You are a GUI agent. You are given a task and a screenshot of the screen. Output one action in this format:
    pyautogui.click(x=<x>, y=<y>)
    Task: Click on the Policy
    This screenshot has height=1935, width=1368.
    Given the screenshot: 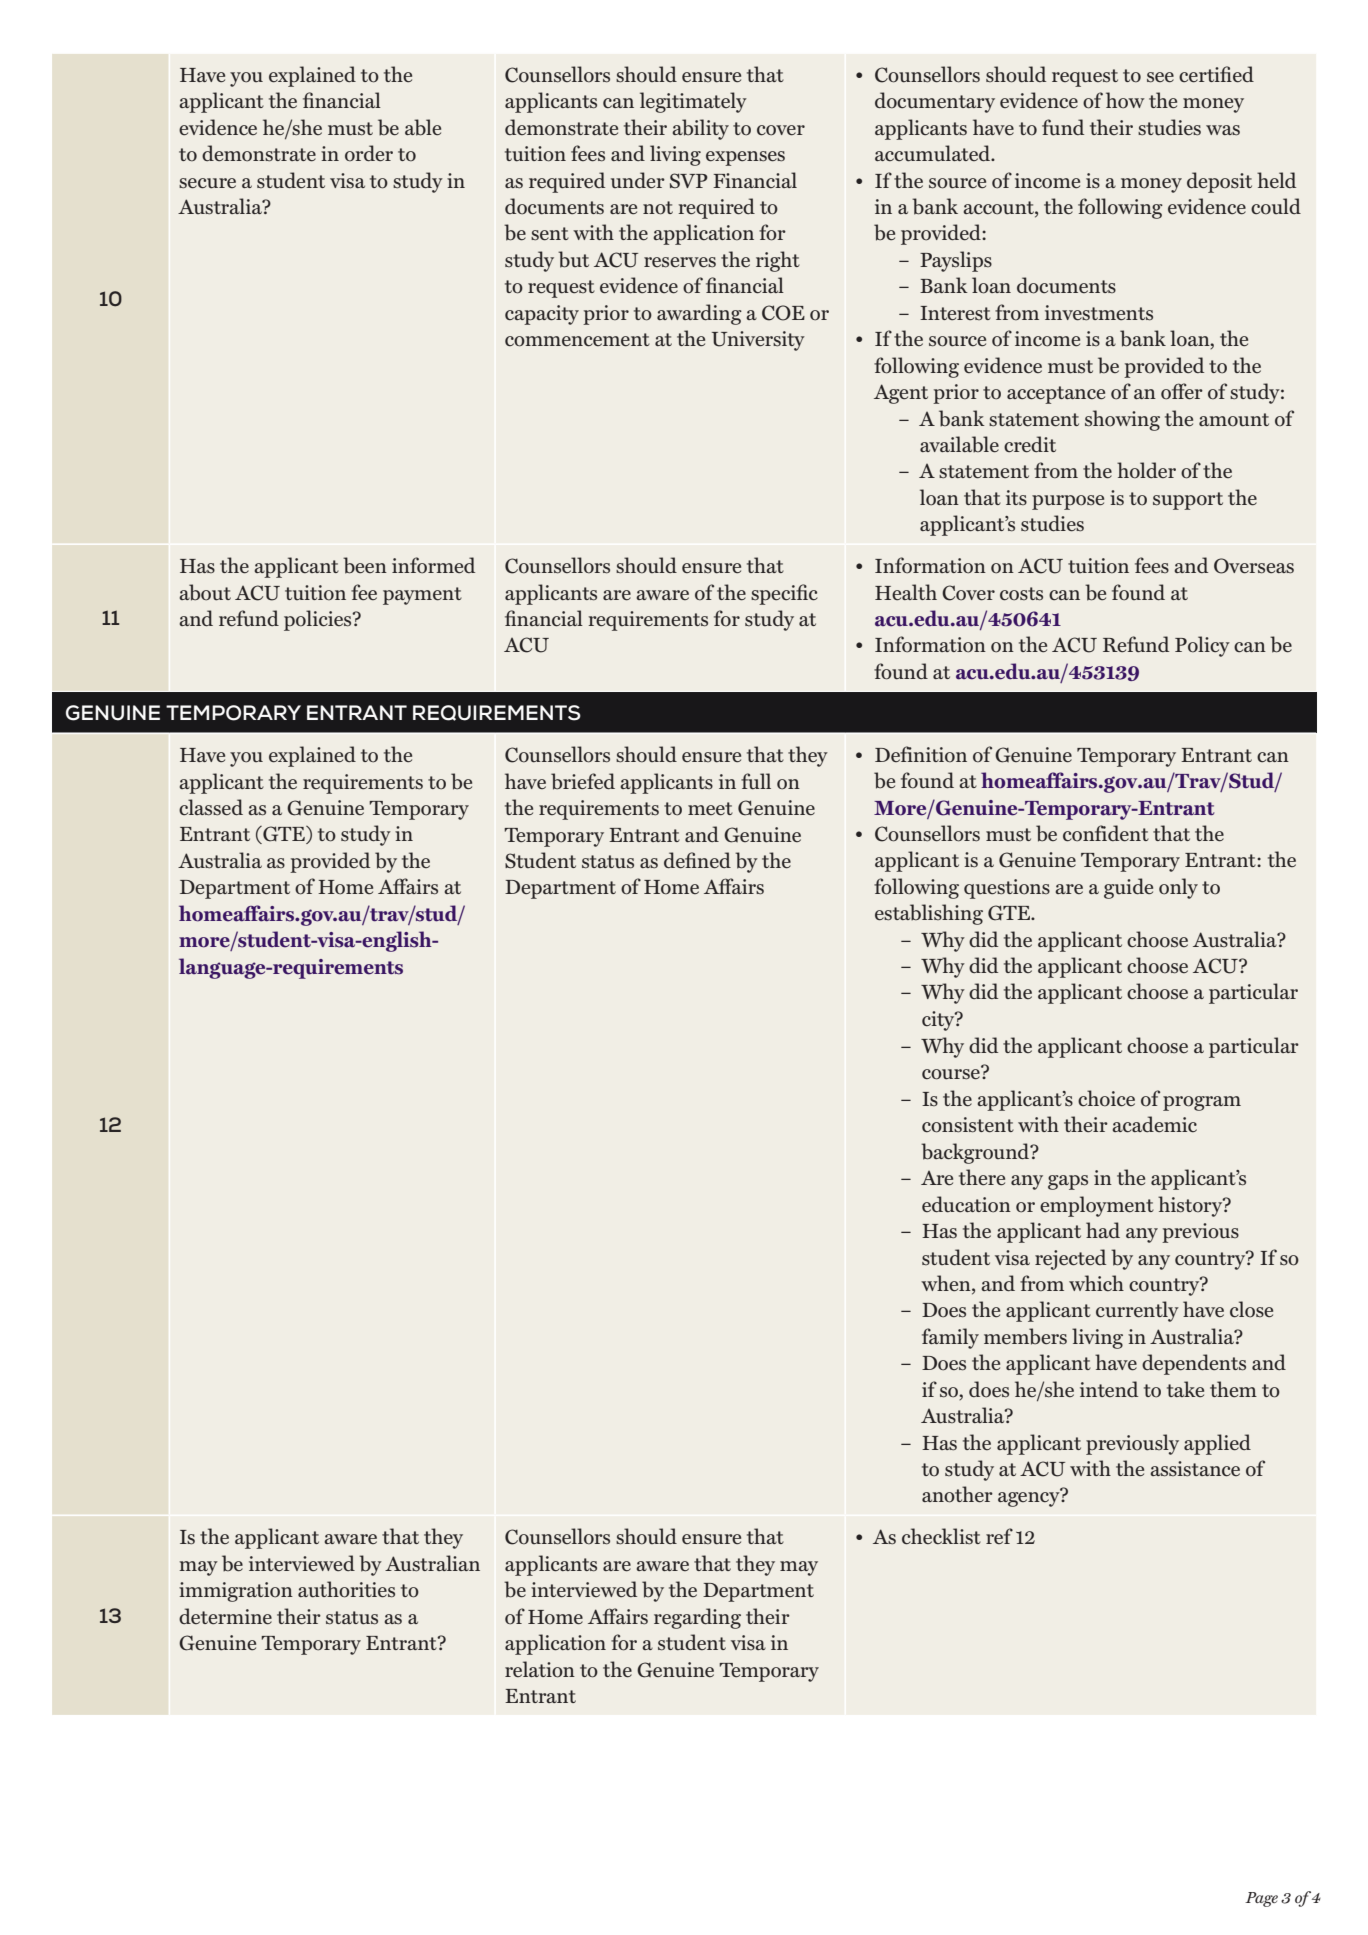 What is the action you would take?
    pyautogui.click(x=1202, y=646)
